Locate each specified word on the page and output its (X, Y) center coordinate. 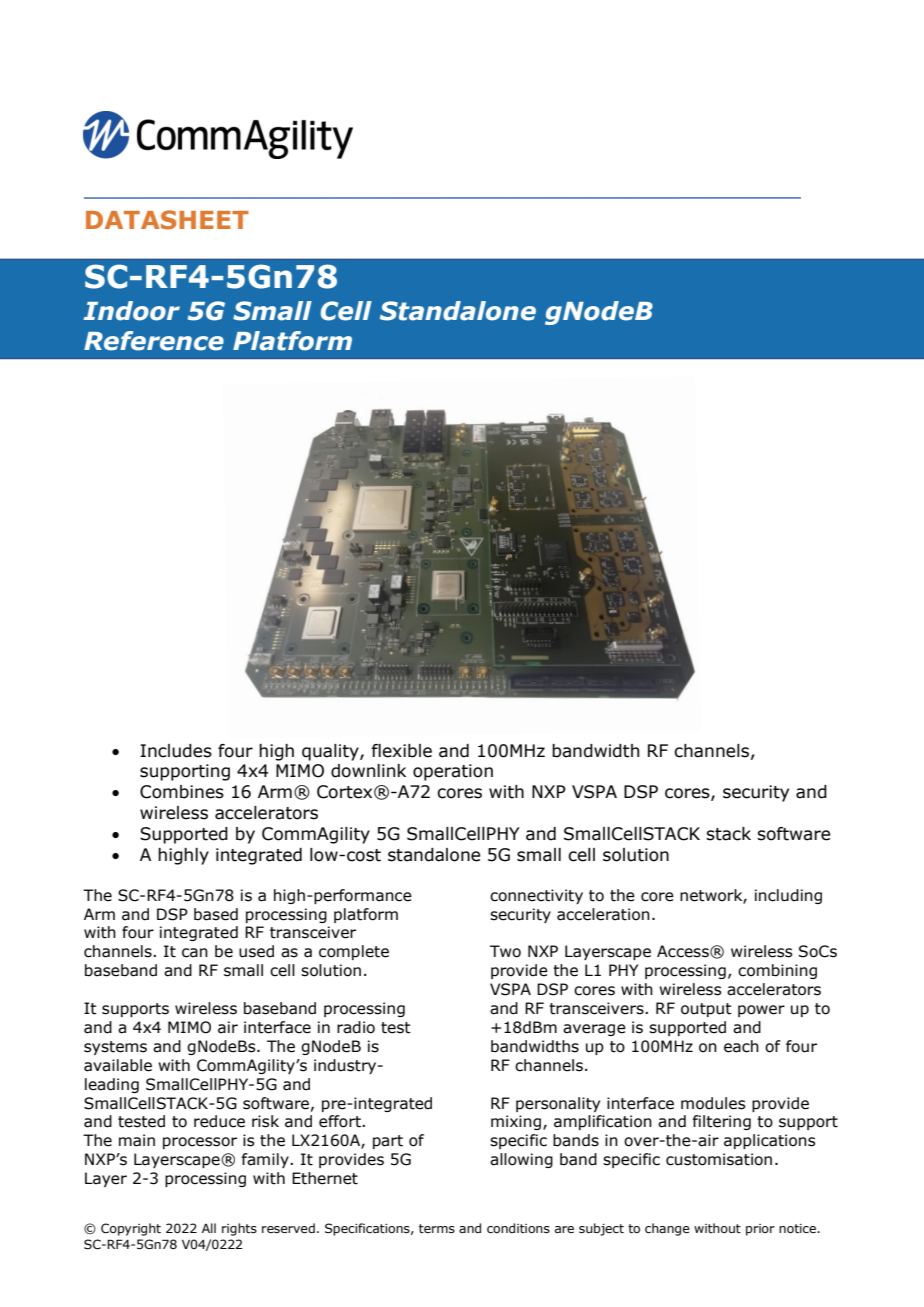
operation (453, 772)
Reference (154, 341)
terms (437, 1228)
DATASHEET (167, 220)
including (788, 896)
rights (239, 1229)
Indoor (131, 311)
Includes (176, 751)
